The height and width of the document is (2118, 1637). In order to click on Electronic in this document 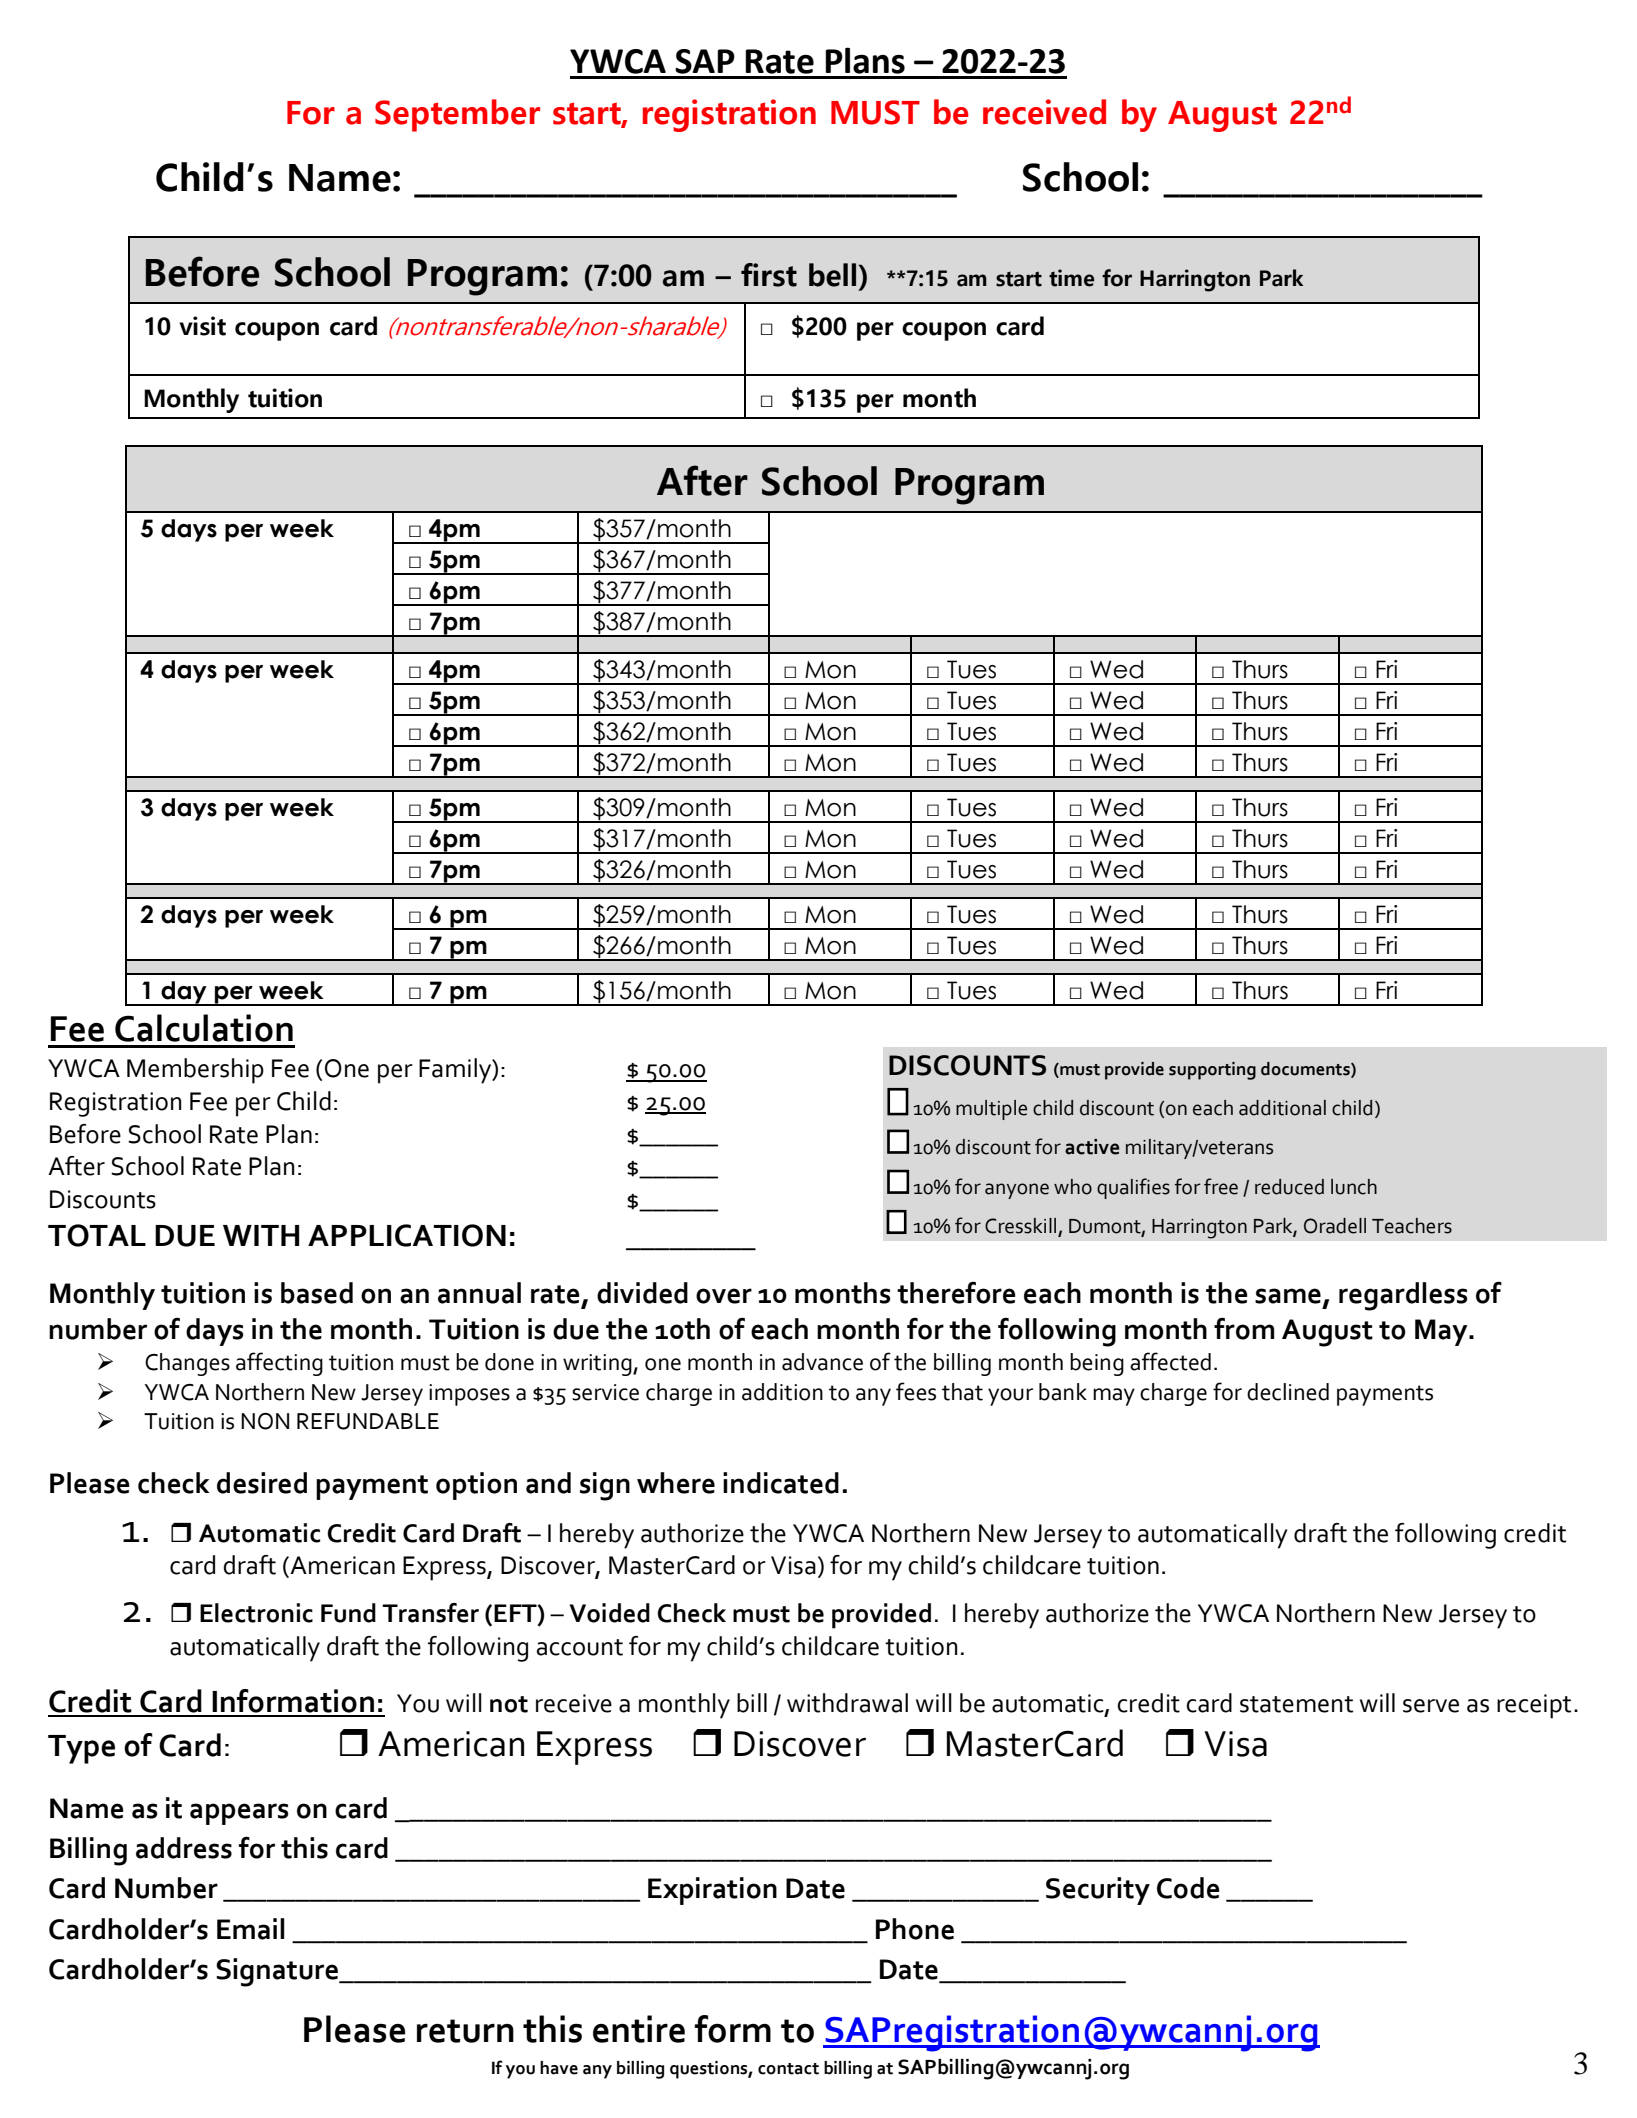, I will do `click(256, 1613)`.
